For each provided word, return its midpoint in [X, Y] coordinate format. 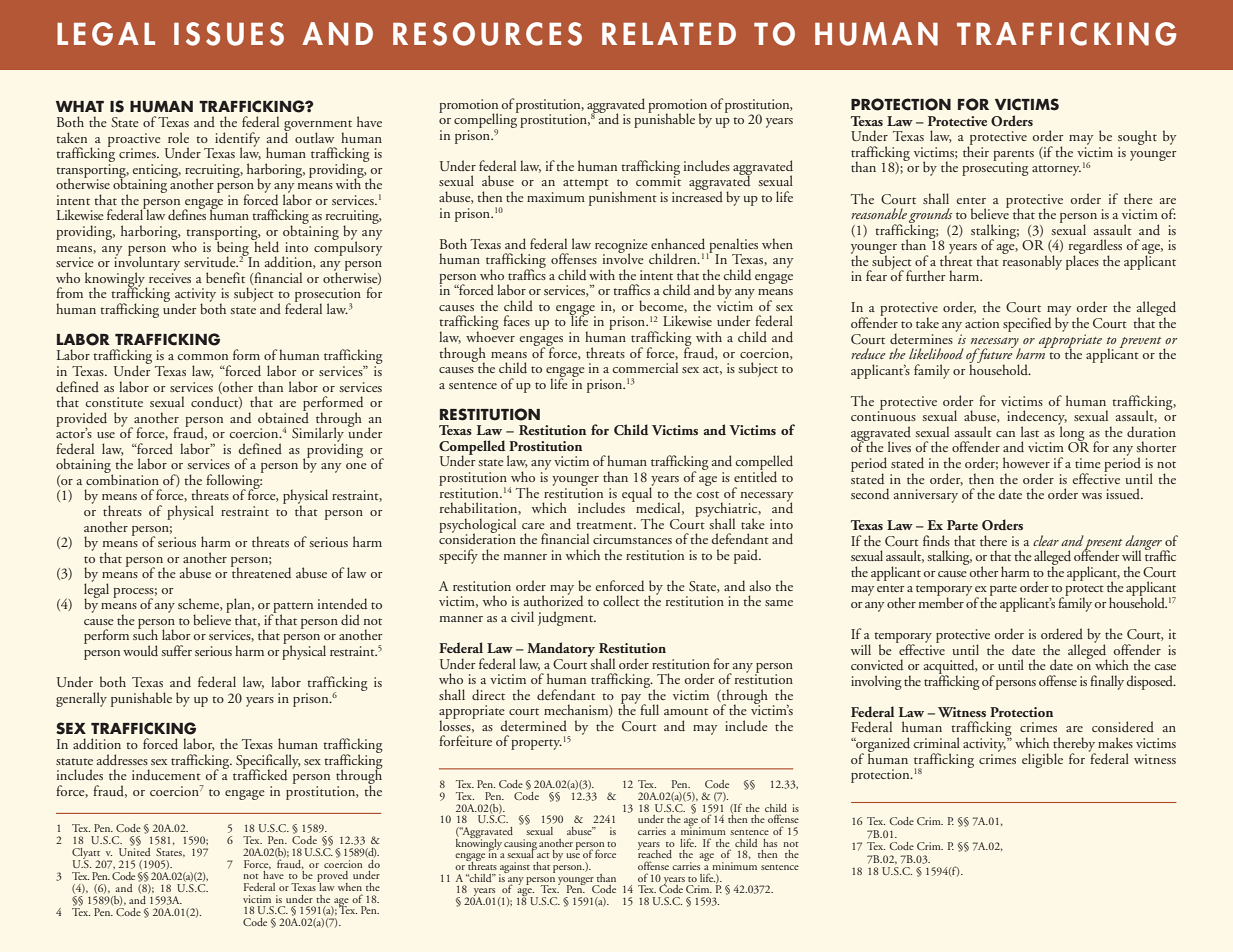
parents [1013, 156]
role [178, 137]
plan [239, 607]
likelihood [936, 353]
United [134, 850]
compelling [486, 121]
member [941, 601]
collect [621, 600]
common [203, 357]
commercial [645, 367]
